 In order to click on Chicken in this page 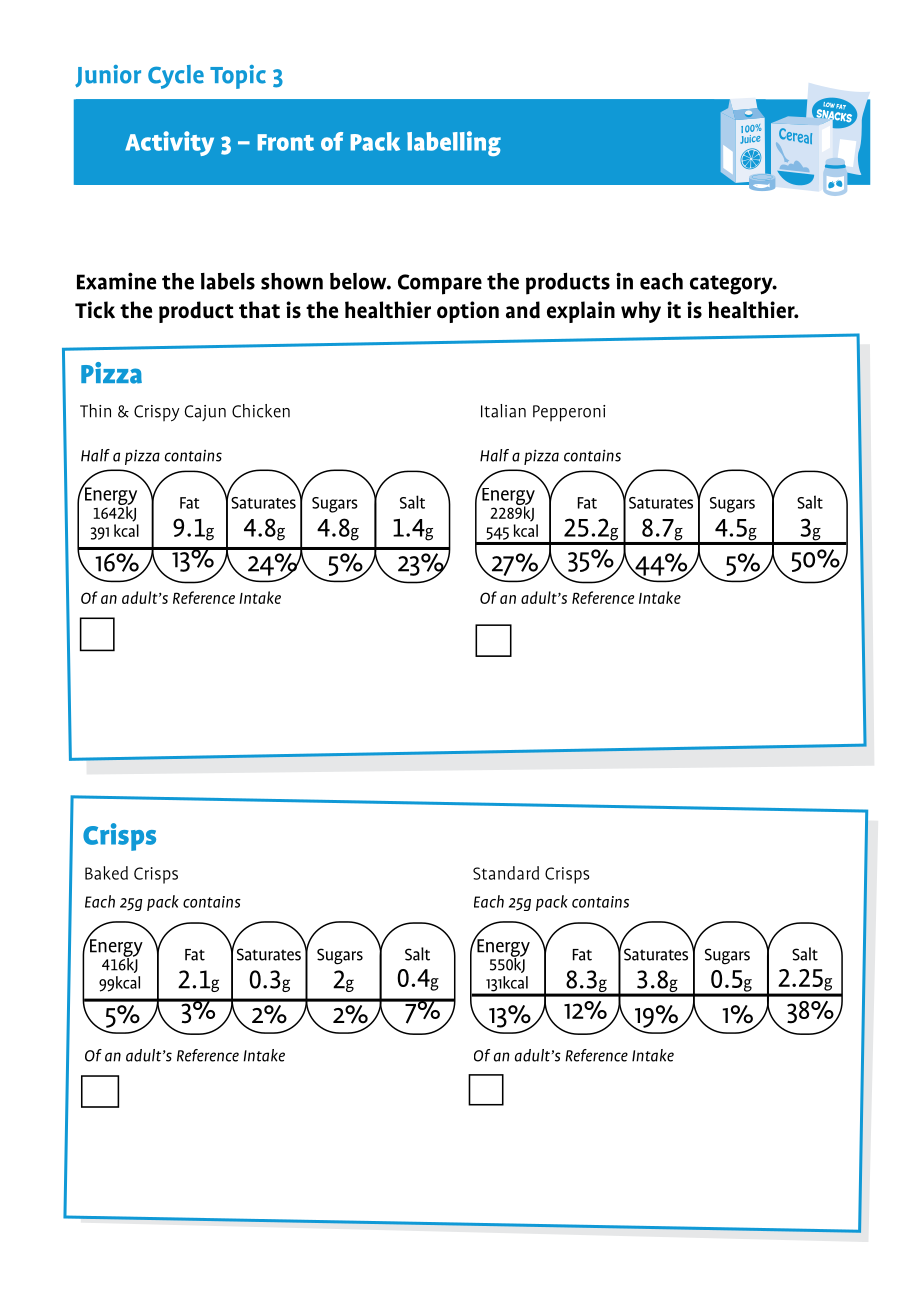, I will do `click(261, 411)`.
